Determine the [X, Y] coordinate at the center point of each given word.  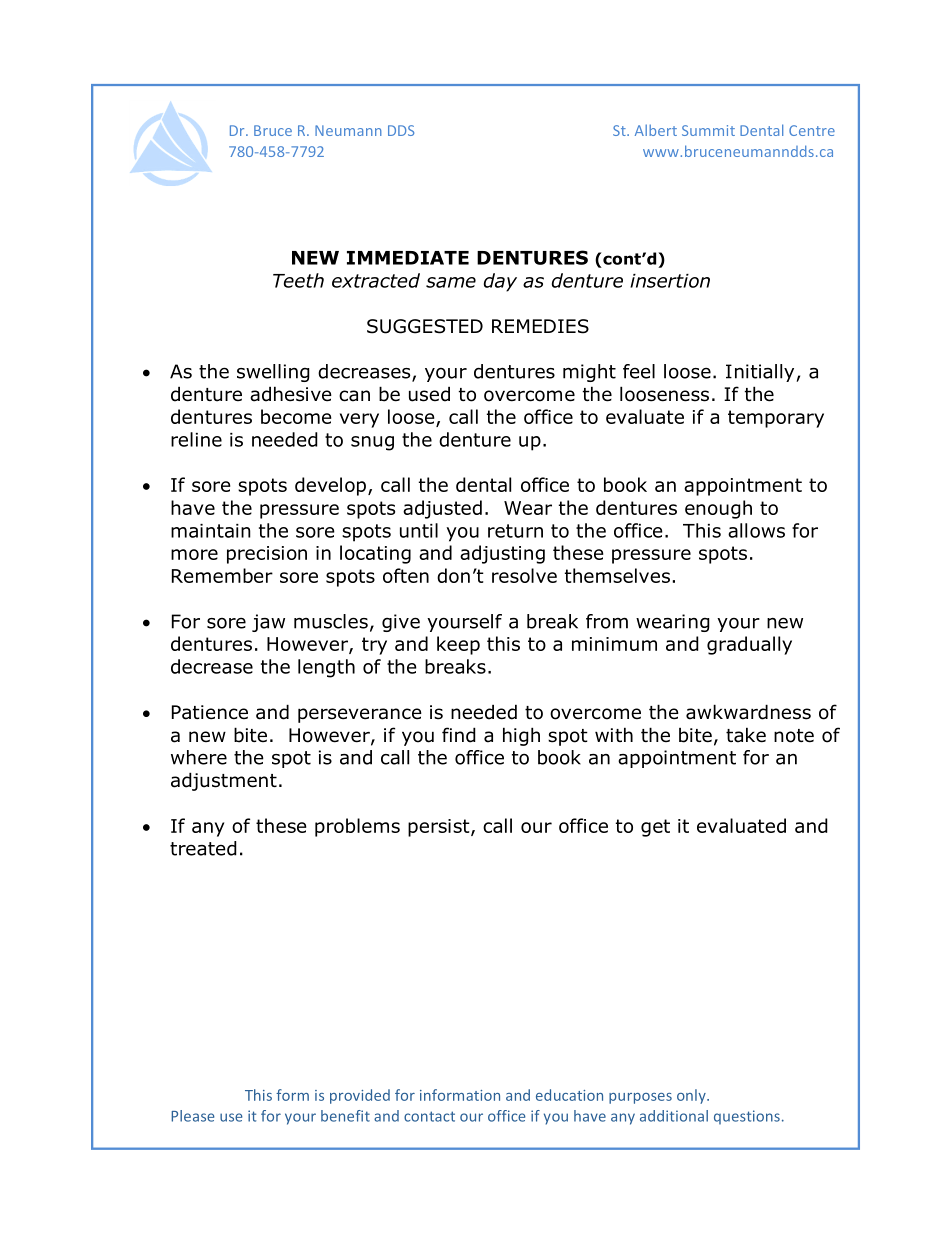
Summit [708, 130]
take [746, 735]
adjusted [442, 509]
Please [193, 1116]
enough [718, 509]
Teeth [298, 280]
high [521, 736]
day [500, 282]
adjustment [224, 781]
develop [330, 486]
